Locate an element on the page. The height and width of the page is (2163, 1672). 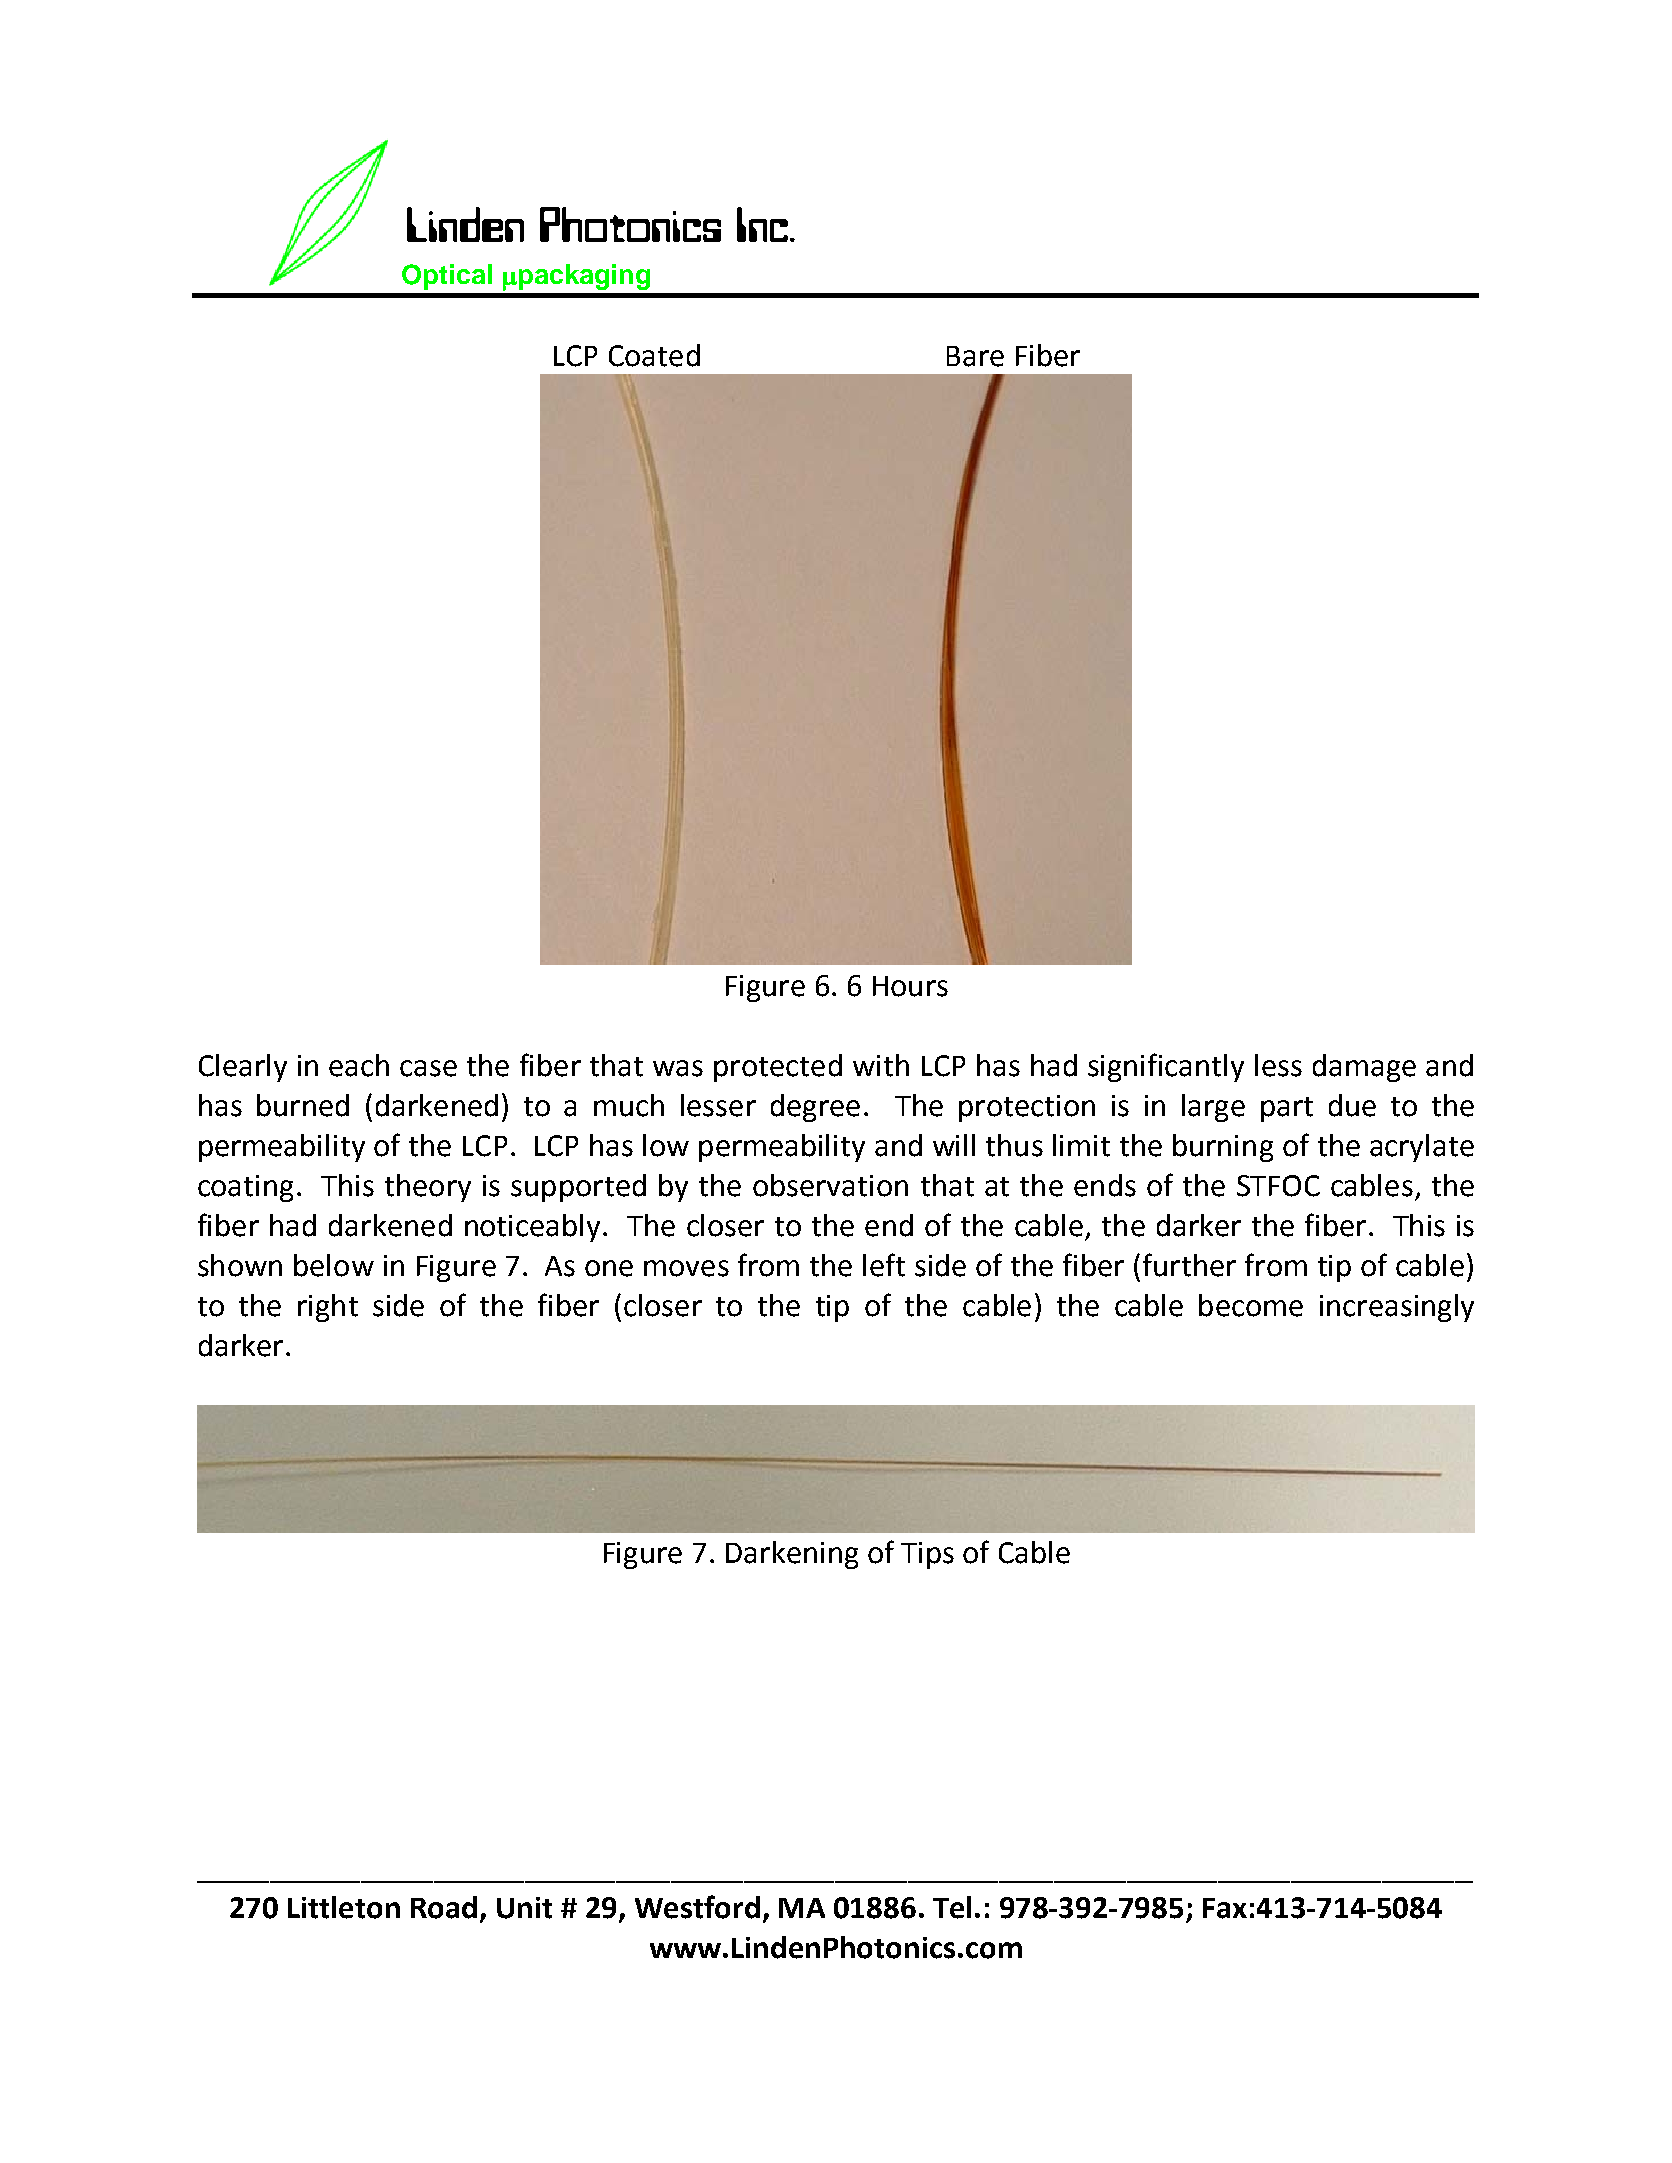
burning is located at coordinates (1223, 1148).
